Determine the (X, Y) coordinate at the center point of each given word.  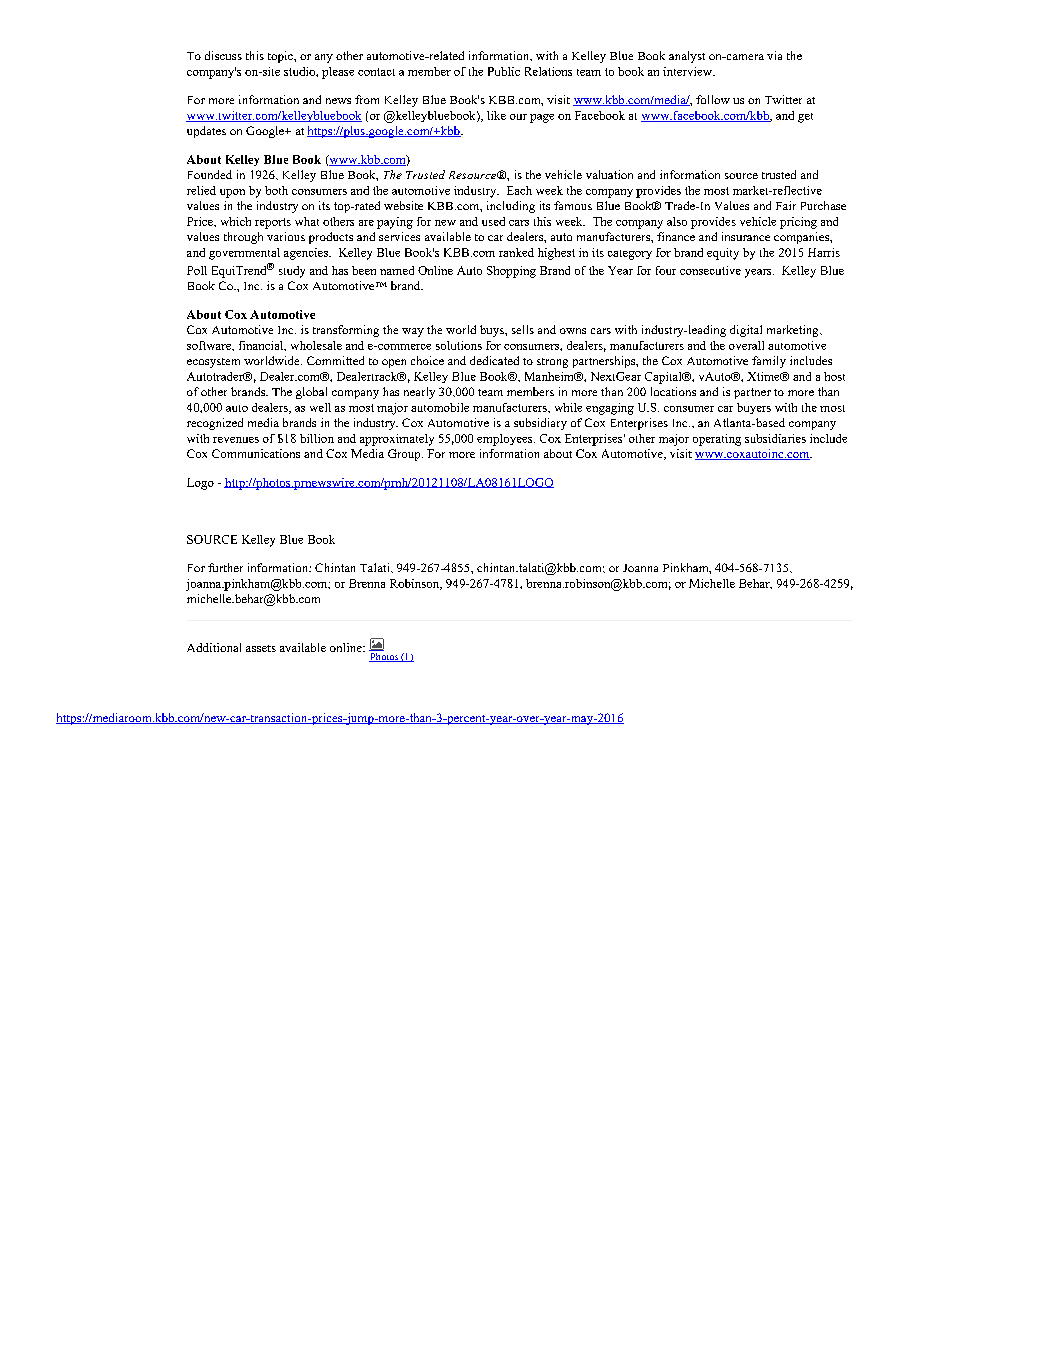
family (769, 362)
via (774, 55)
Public (504, 71)
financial (262, 346)
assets (261, 648)
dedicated (494, 360)
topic (281, 57)
